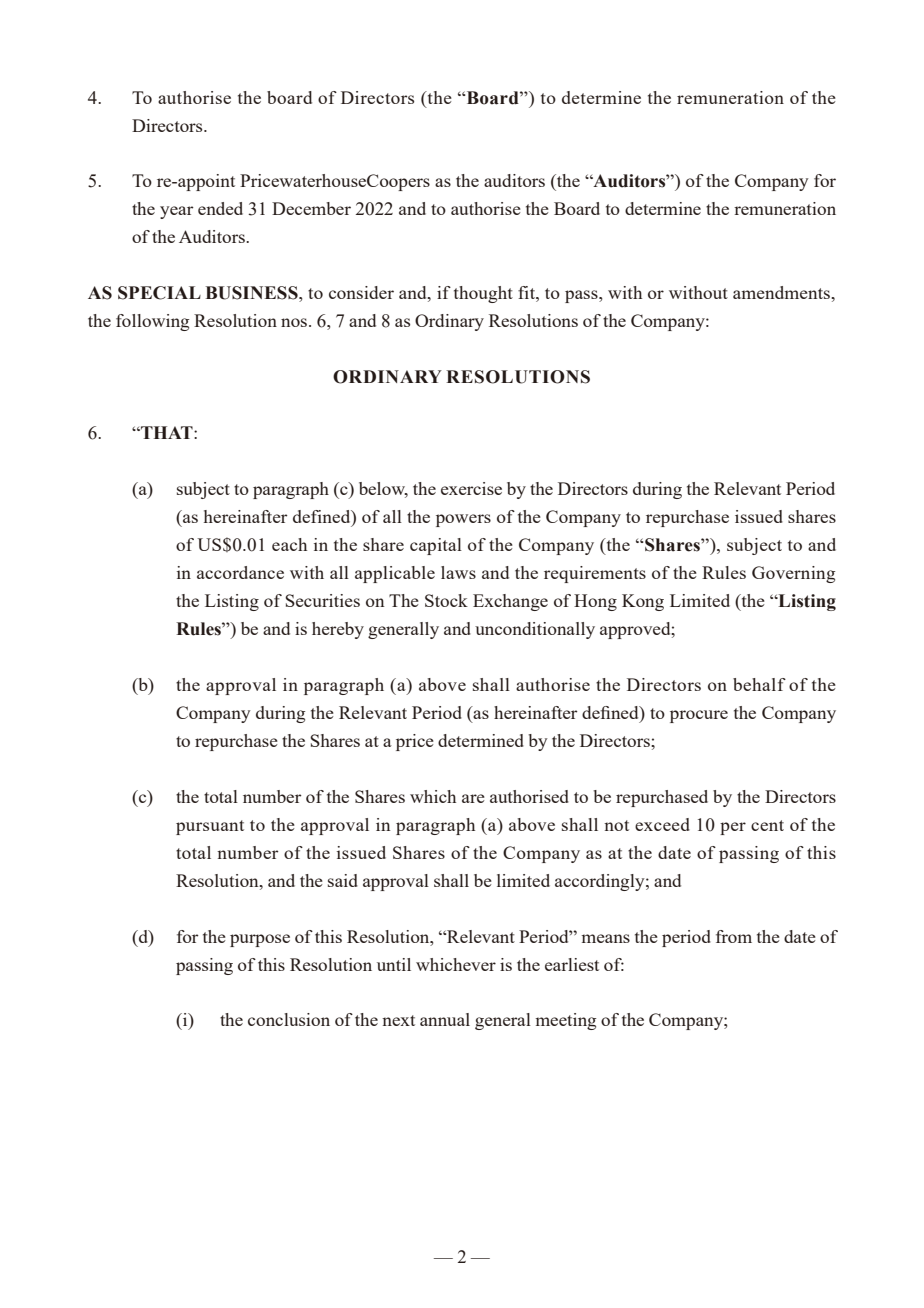 The height and width of the screenshot is (1308, 924). I want to click on pursuant, so click(210, 827).
